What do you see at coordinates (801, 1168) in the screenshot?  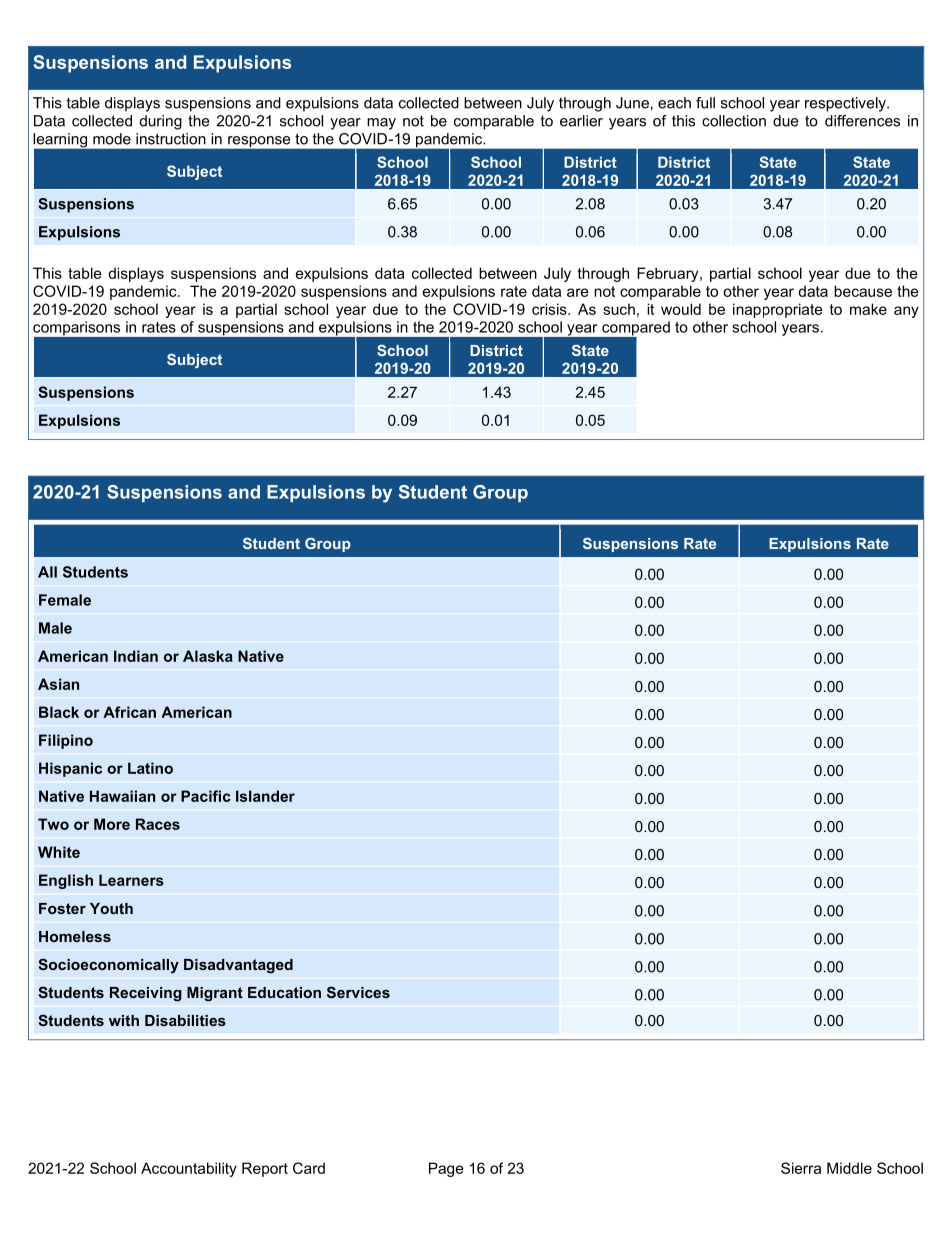 I see `Sierra` at bounding box center [801, 1168].
